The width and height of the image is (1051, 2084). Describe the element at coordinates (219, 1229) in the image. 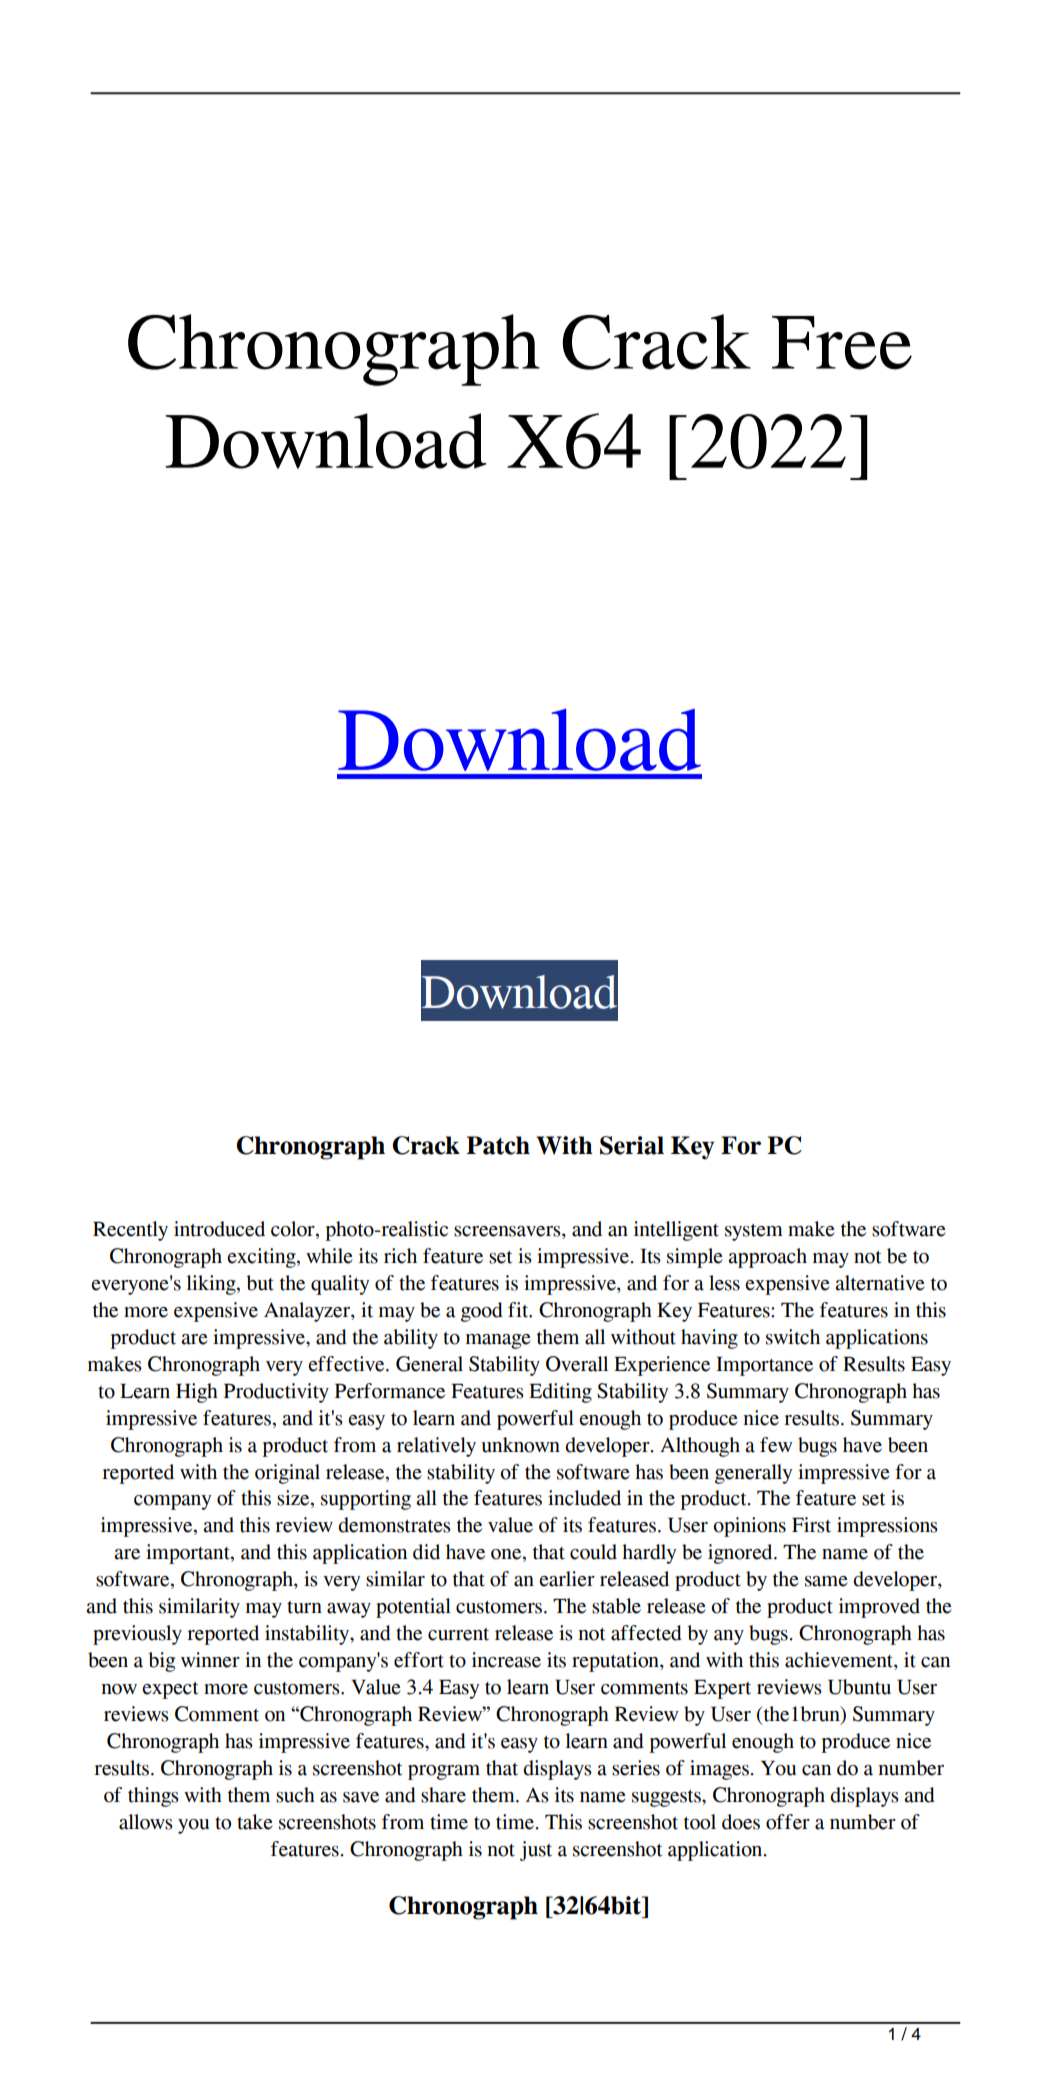

I see `introduced` at that location.
